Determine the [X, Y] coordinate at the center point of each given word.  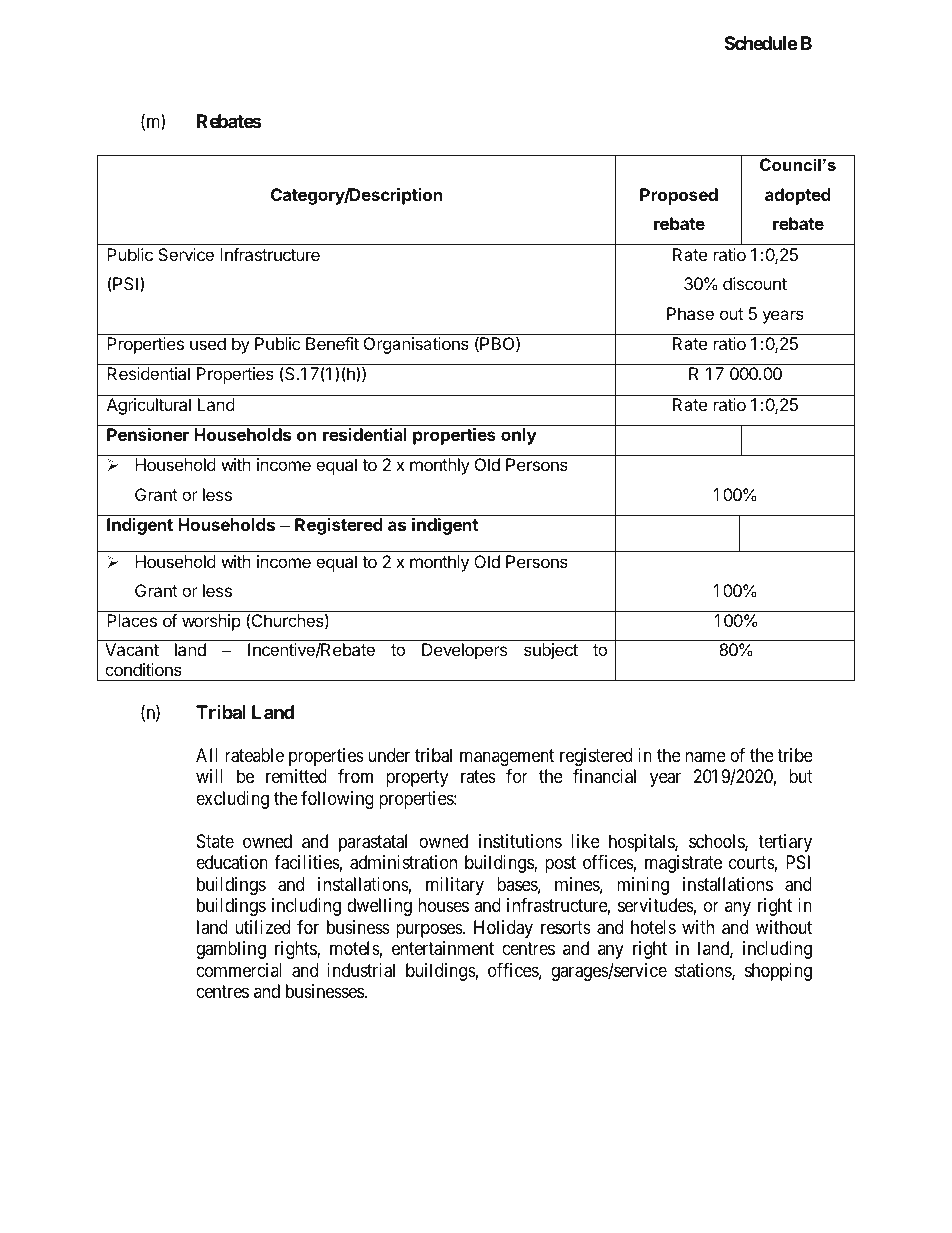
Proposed [679, 196]
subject [551, 651]
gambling [231, 950]
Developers [464, 651]
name [705, 757]
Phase [690, 313]
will [209, 776]
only [519, 436]
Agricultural [149, 406]
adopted [798, 196]
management [507, 757]
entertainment [443, 948]
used [208, 343]
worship [211, 622]
